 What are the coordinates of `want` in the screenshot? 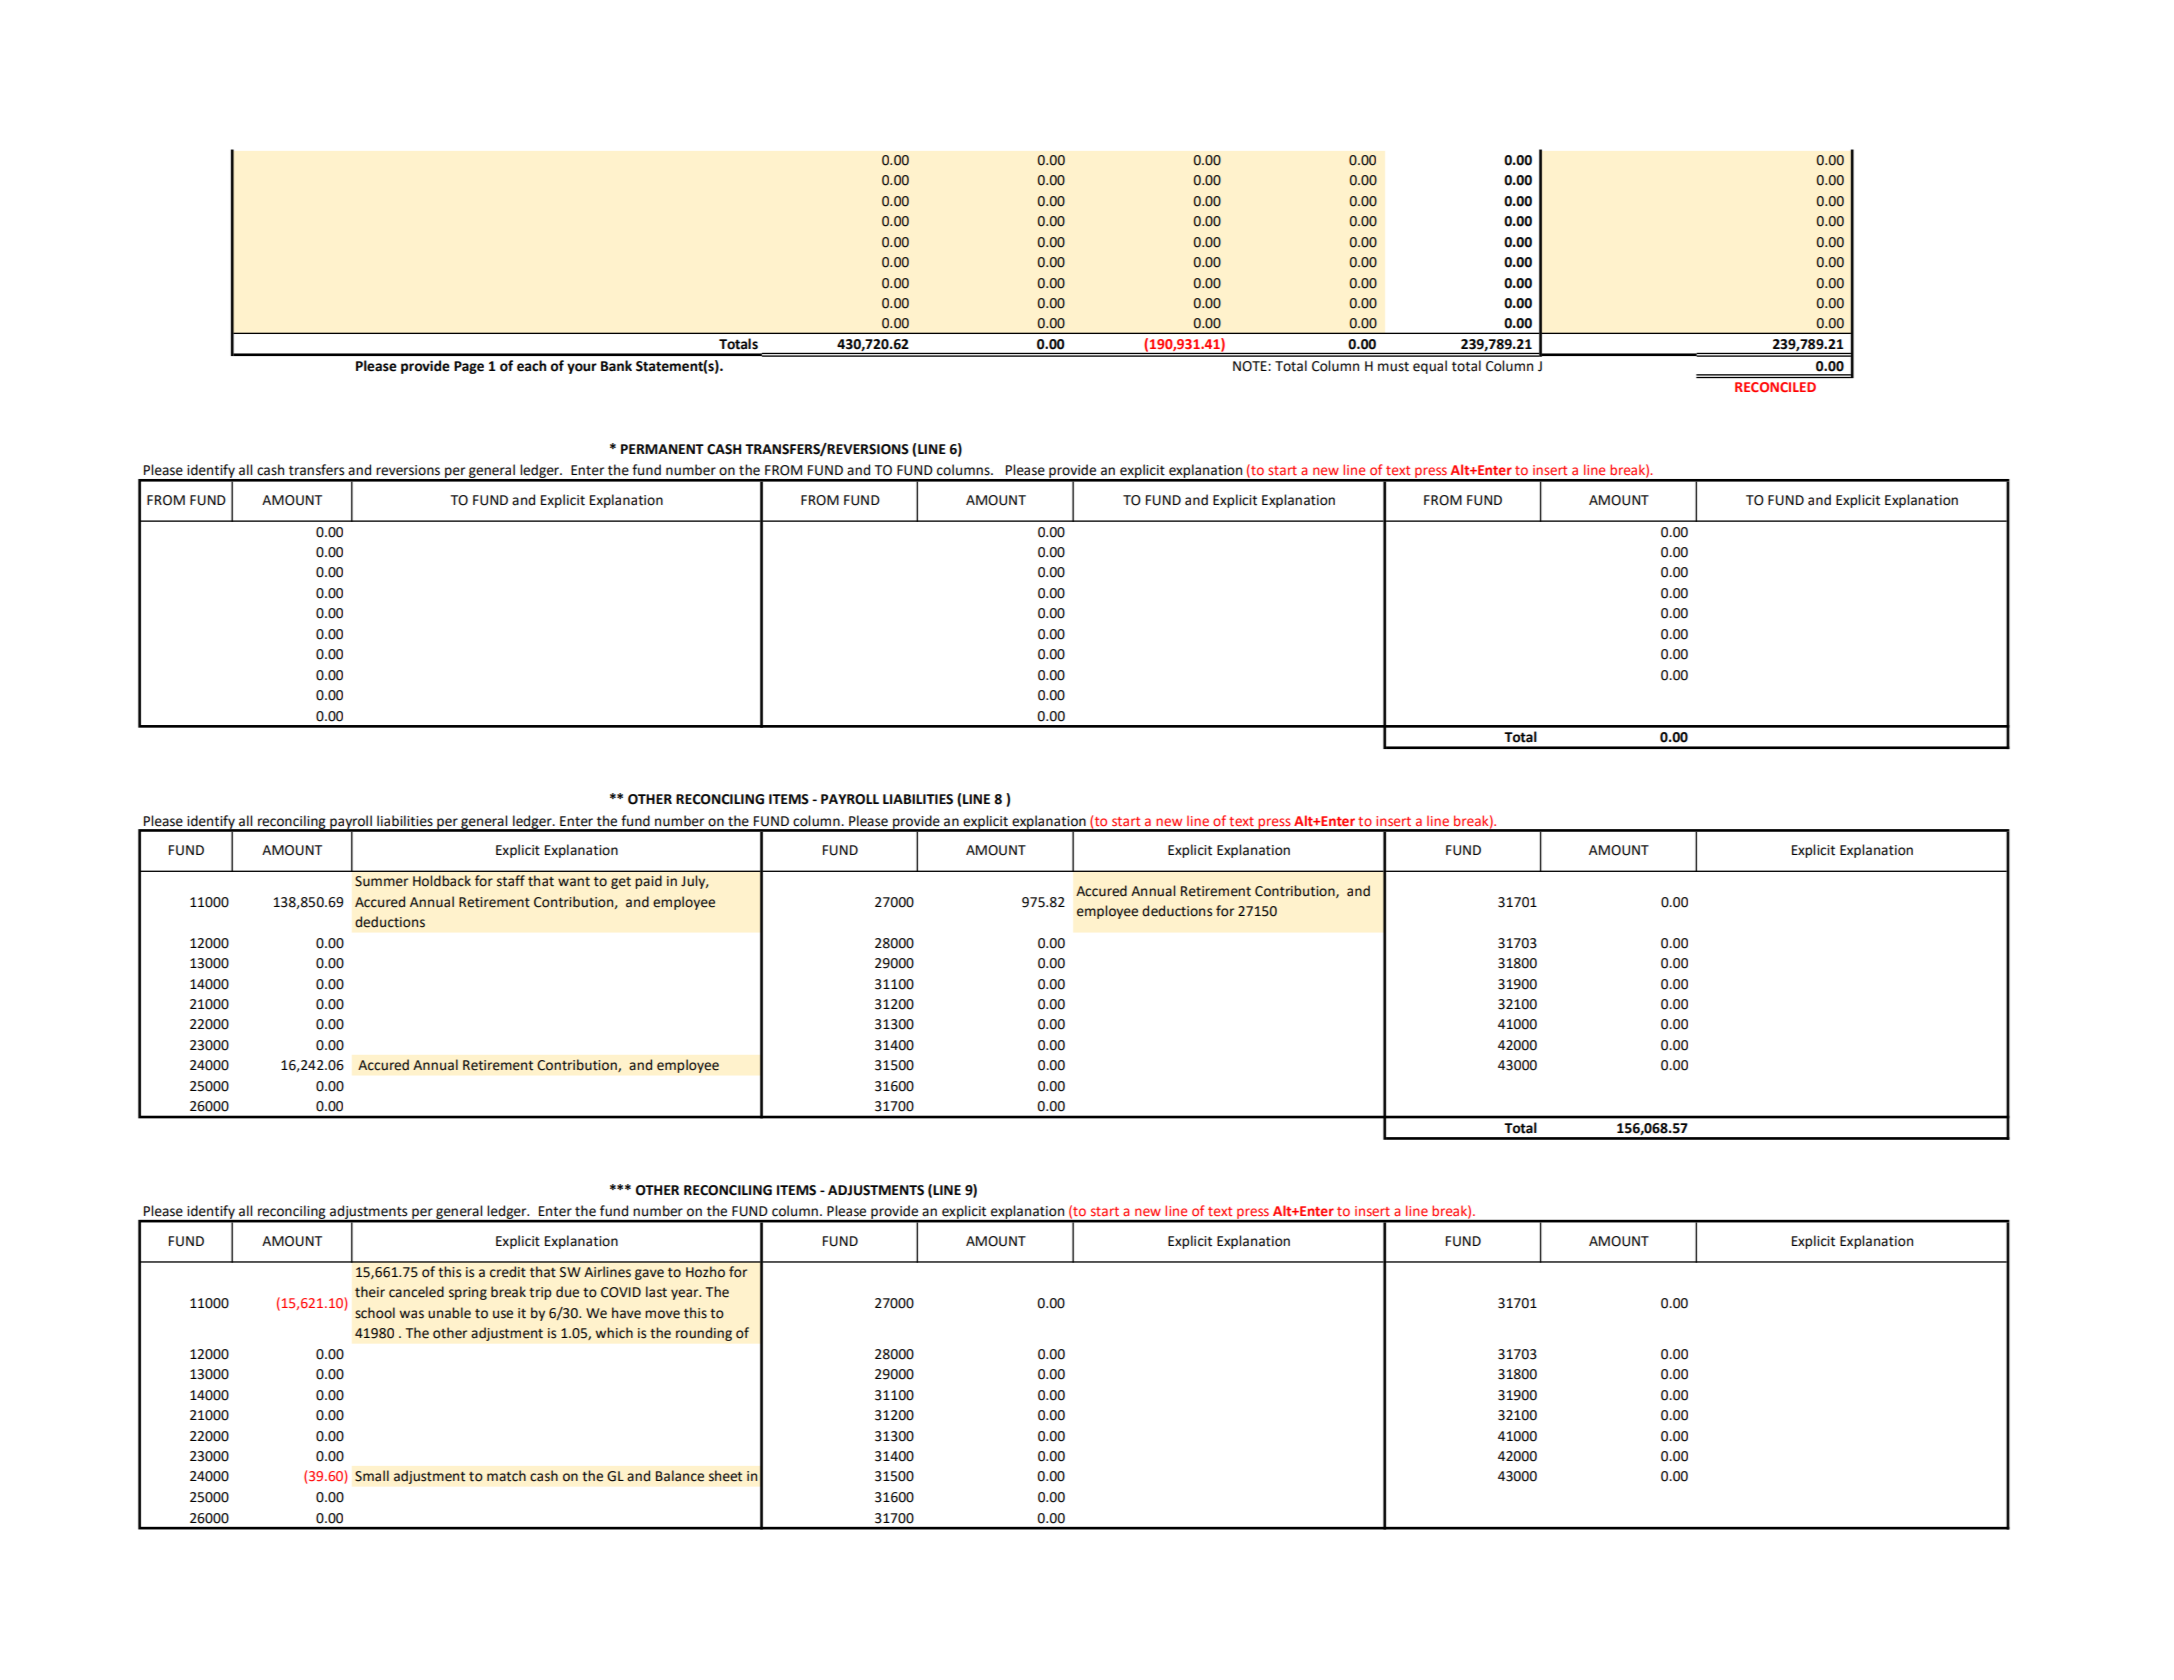 It's located at (574, 882).
